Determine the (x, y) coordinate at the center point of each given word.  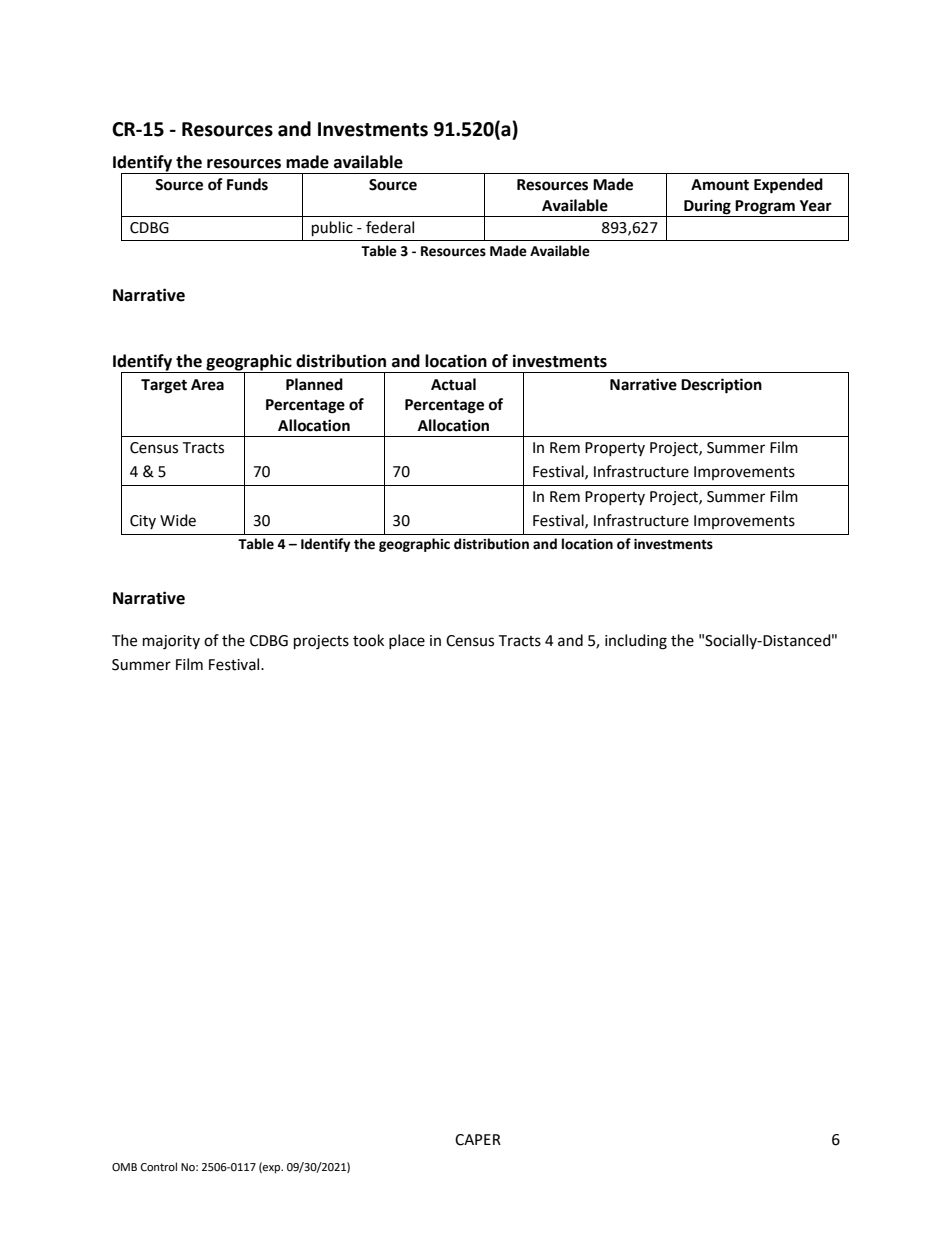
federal (390, 227)
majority (171, 642)
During (707, 208)
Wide (178, 520)
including (636, 642)
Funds (247, 184)
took (368, 640)
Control (159, 1167)
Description (721, 386)
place (407, 641)
